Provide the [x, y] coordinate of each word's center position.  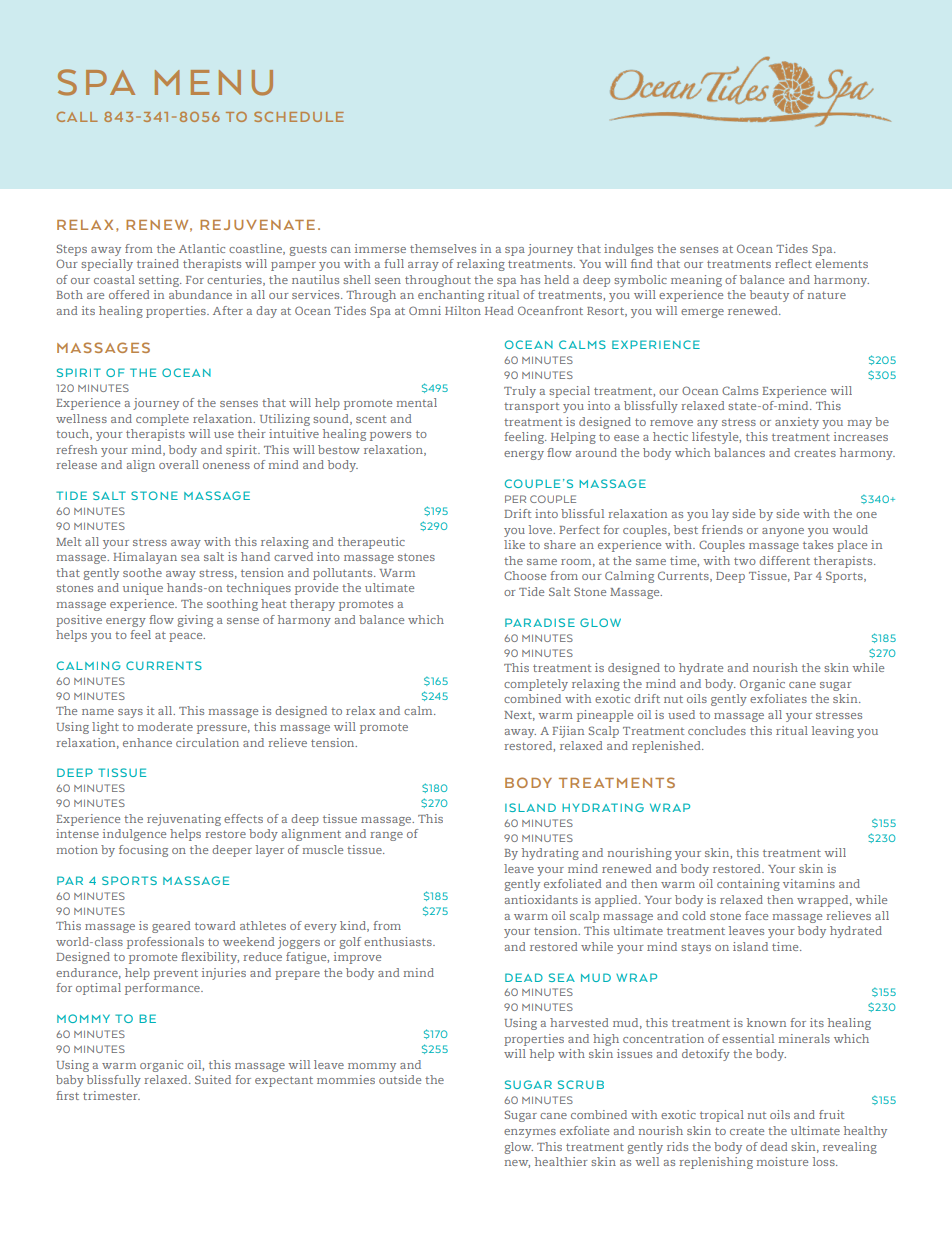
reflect [793, 263]
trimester [111, 1095]
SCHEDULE [299, 116]
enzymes [530, 1133]
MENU [214, 83]
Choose [525, 575]
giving [195, 621]
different [784, 560]
